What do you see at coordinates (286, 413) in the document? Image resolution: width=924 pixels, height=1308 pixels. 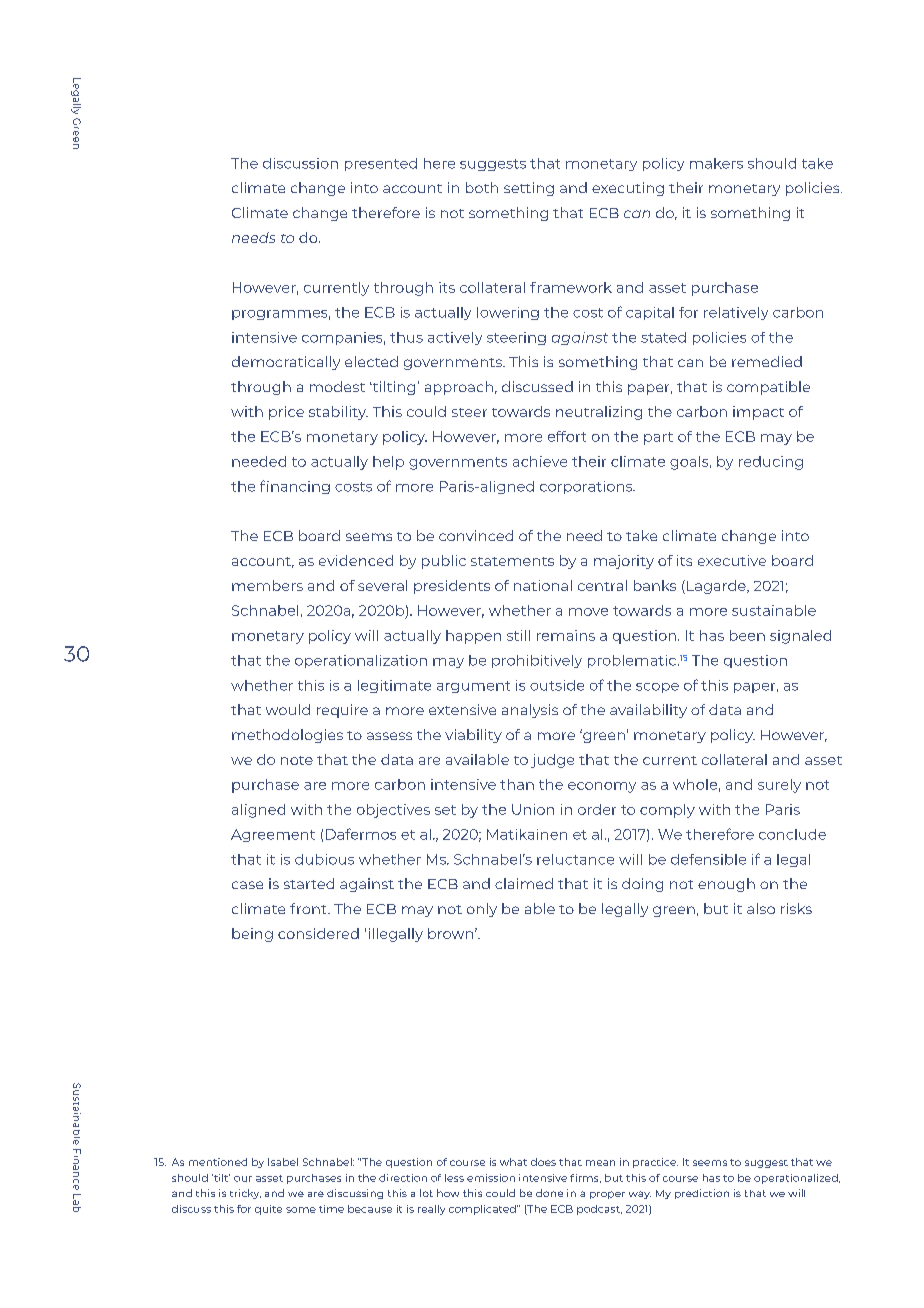 I see `price` at bounding box center [286, 413].
